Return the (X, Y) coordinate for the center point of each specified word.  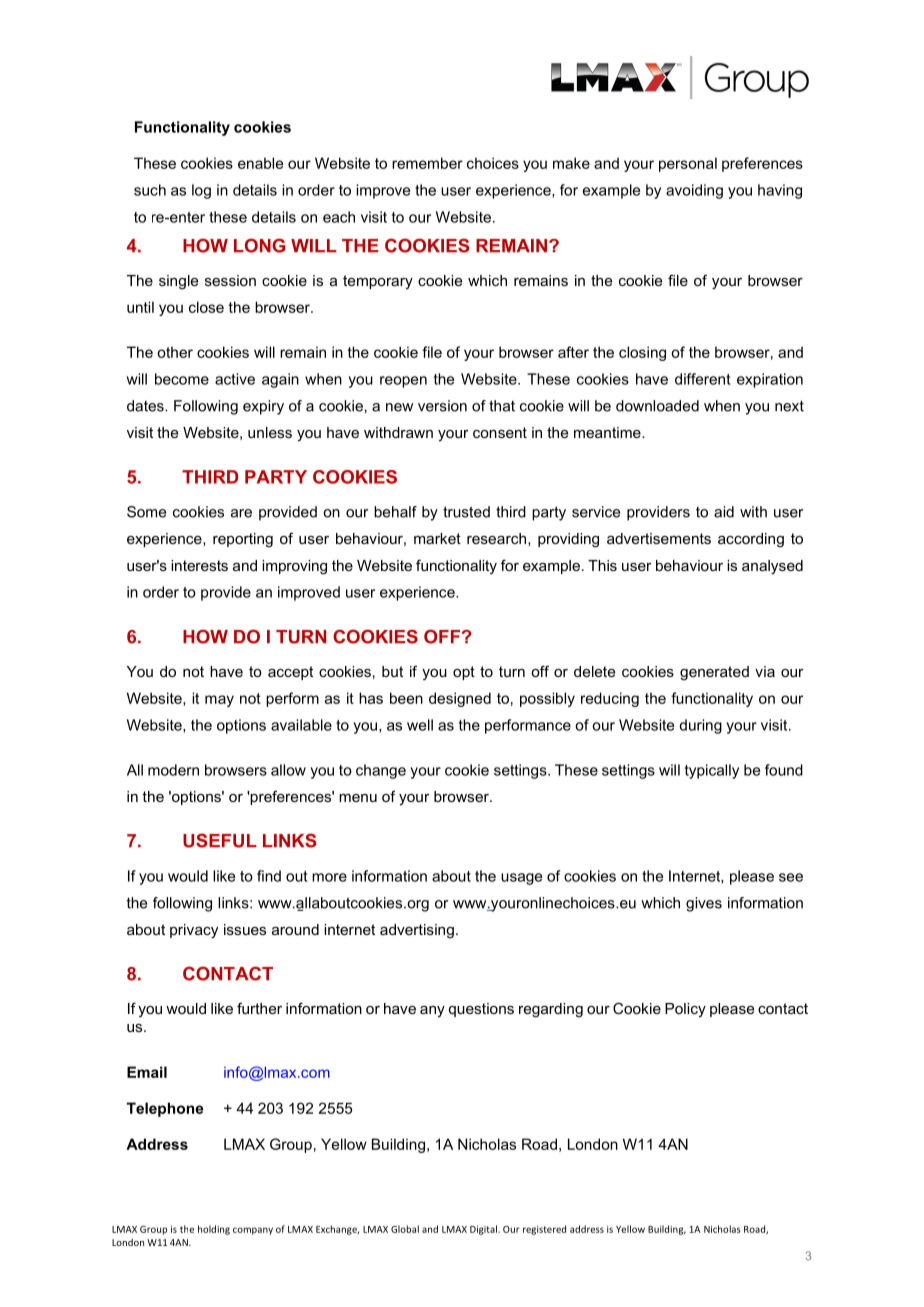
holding (214, 1230)
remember (427, 163)
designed (460, 699)
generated (714, 673)
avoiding (694, 191)
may (219, 701)
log (201, 191)
